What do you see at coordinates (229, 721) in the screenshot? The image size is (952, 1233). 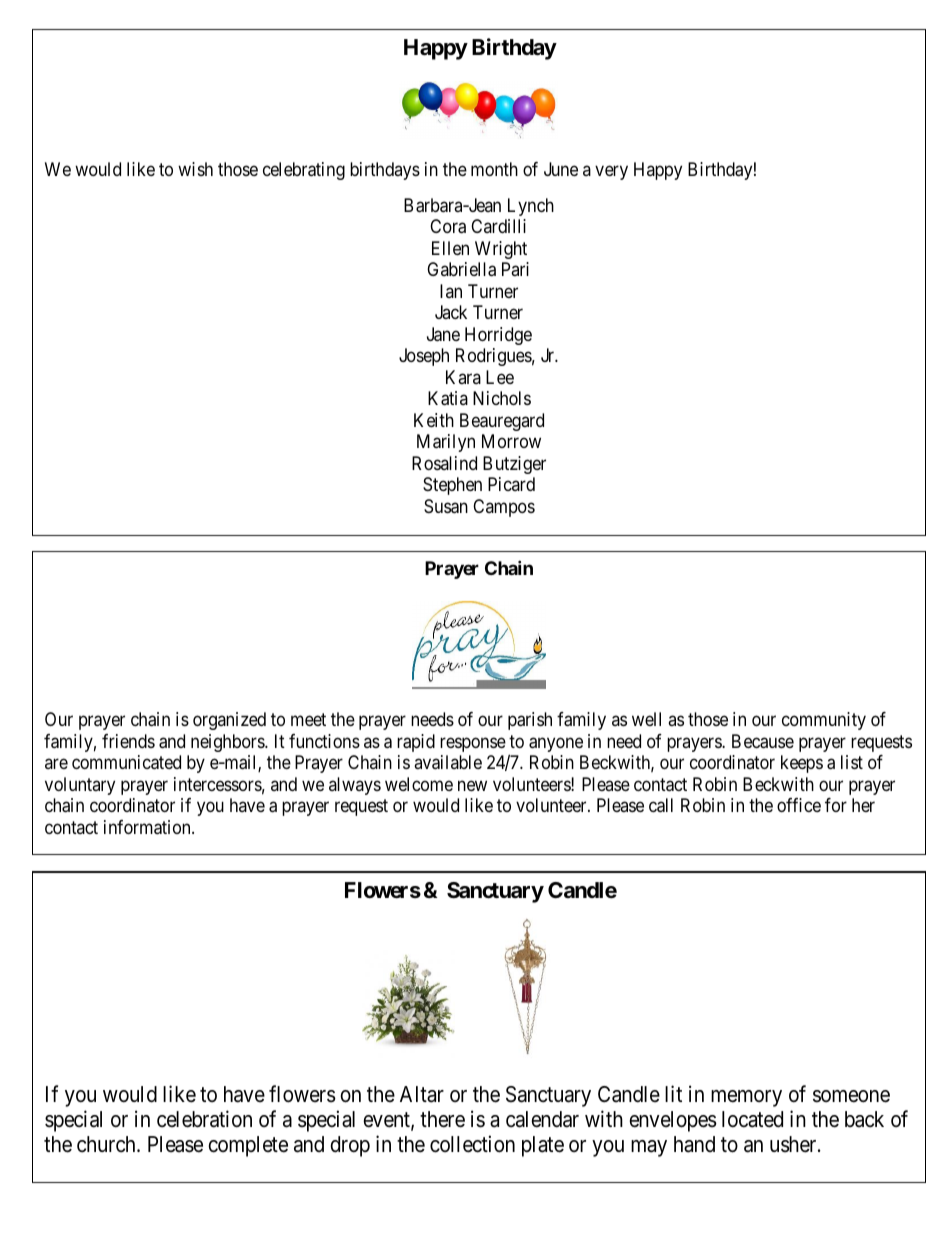 I see `organized` at bounding box center [229, 721].
